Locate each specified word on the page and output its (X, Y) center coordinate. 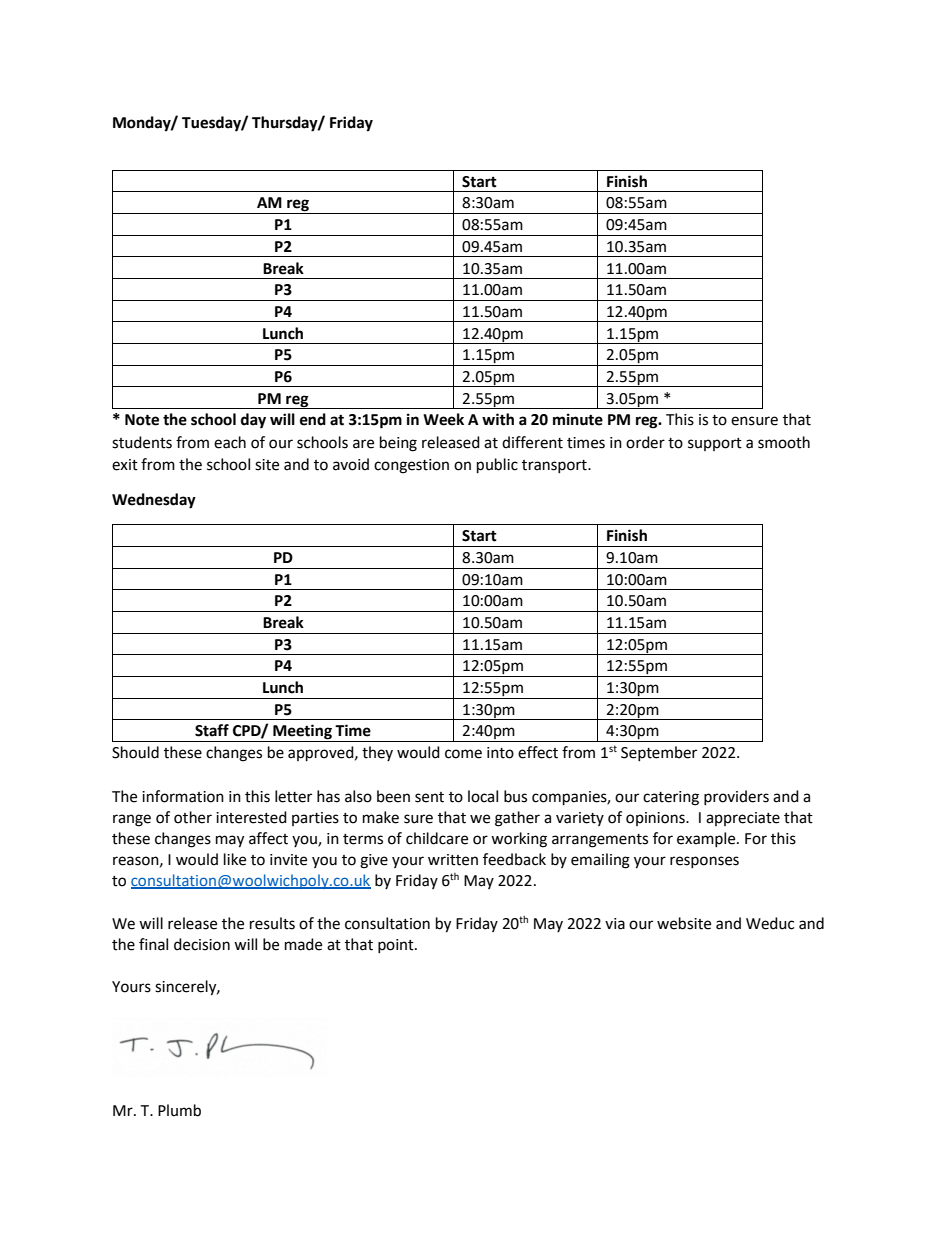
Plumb (179, 1110)
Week (443, 419)
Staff (212, 730)
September (659, 753)
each (230, 442)
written (453, 860)
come (463, 754)
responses (704, 862)
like (235, 859)
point (397, 946)
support (715, 444)
